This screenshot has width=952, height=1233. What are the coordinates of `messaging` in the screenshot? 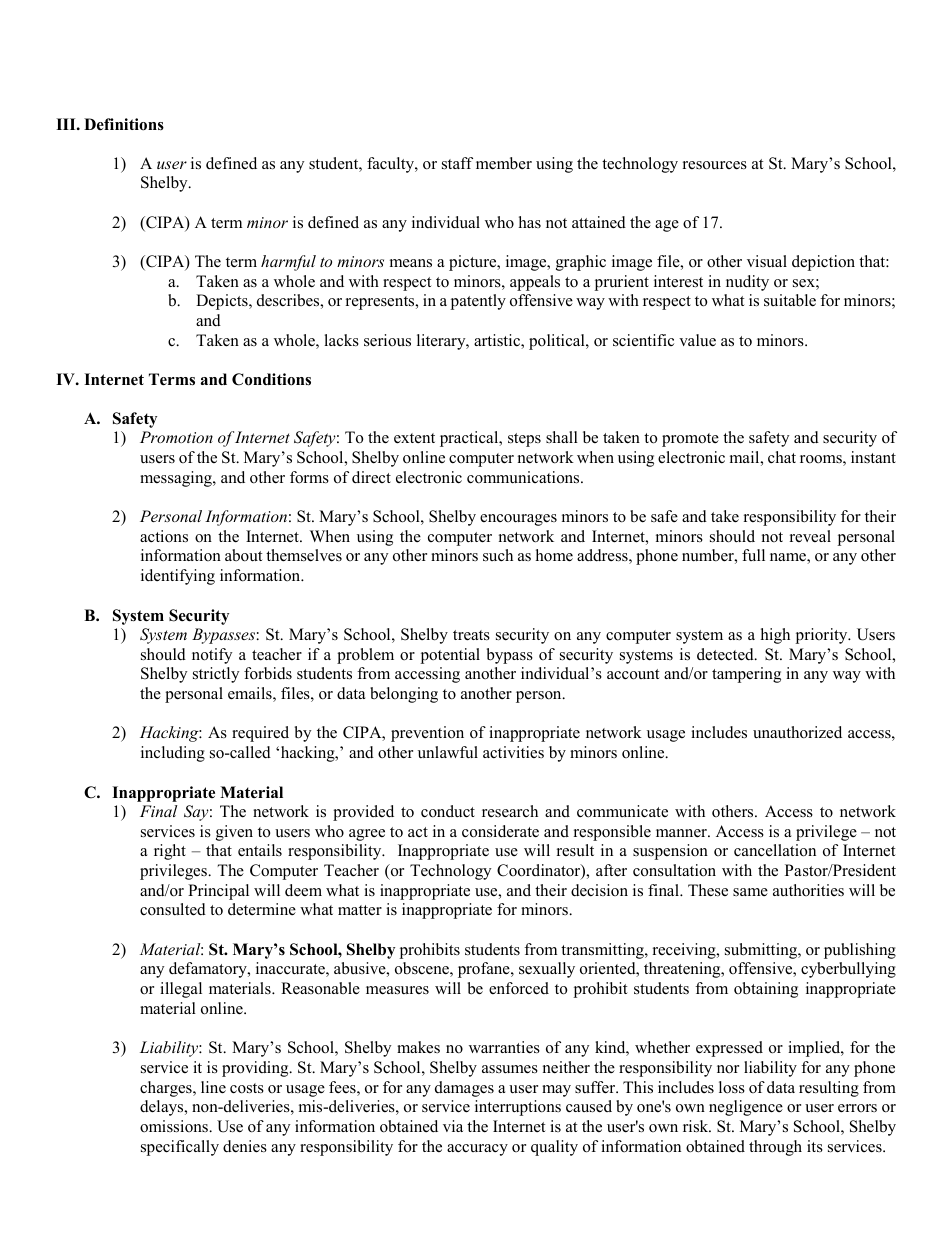 It's located at (177, 479).
